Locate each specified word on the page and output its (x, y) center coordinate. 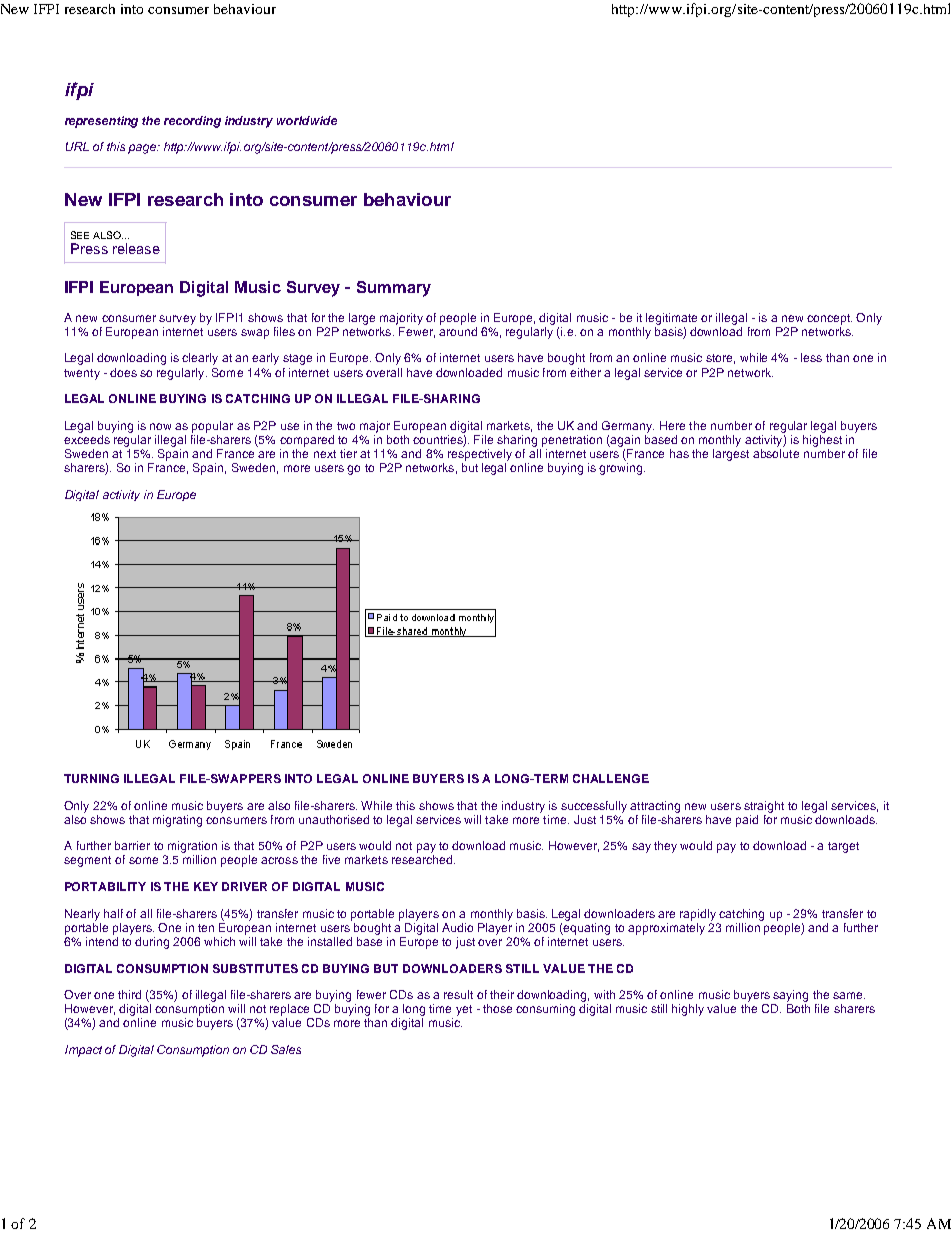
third (129, 994)
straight (764, 807)
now (160, 426)
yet (464, 1010)
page (143, 149)
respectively (480, 455)
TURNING (91, 778)
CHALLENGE (611, 778)
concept (829, 319)
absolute (776, 453)
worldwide (307, 120)
